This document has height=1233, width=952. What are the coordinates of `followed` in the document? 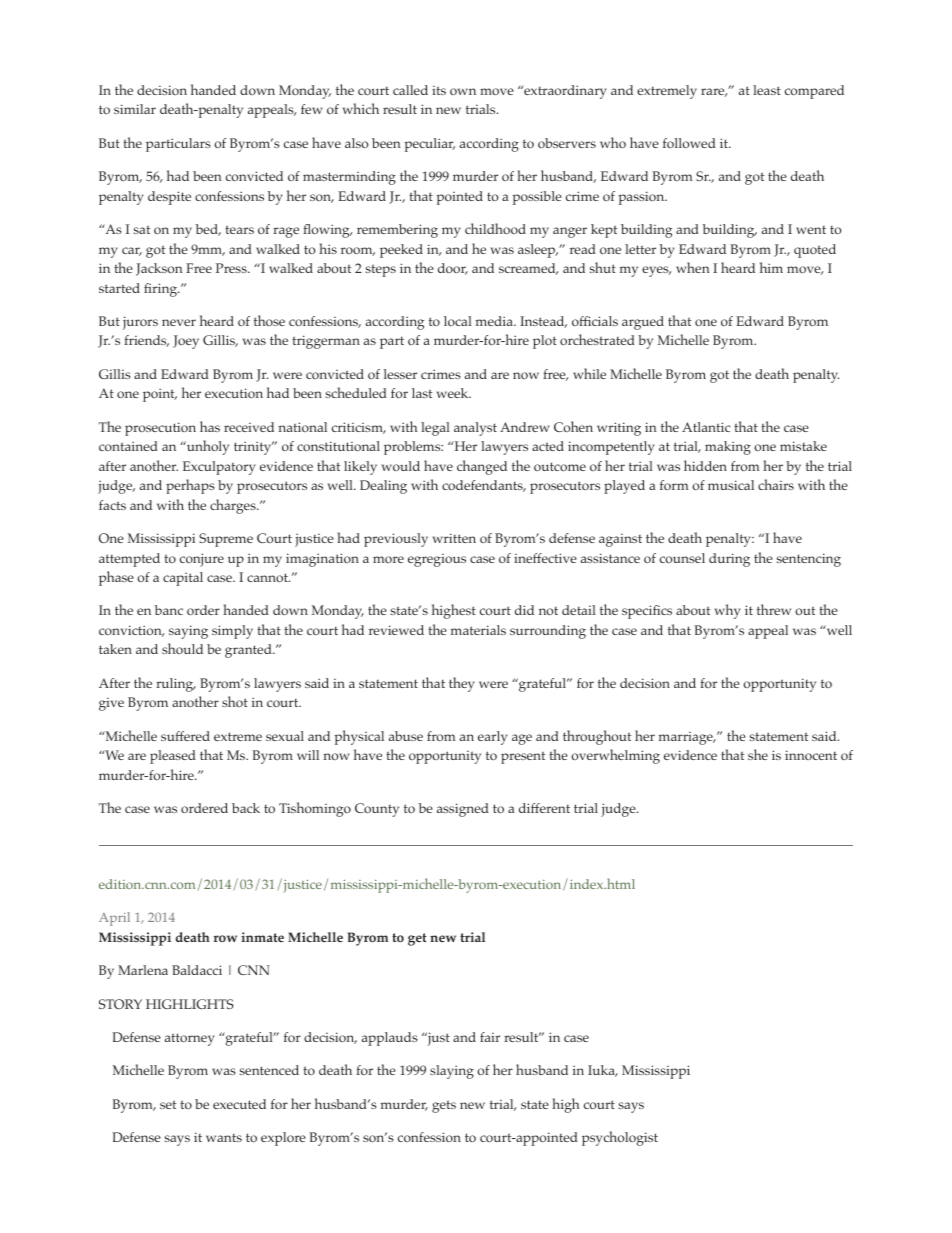 It's located at (689, 143).
